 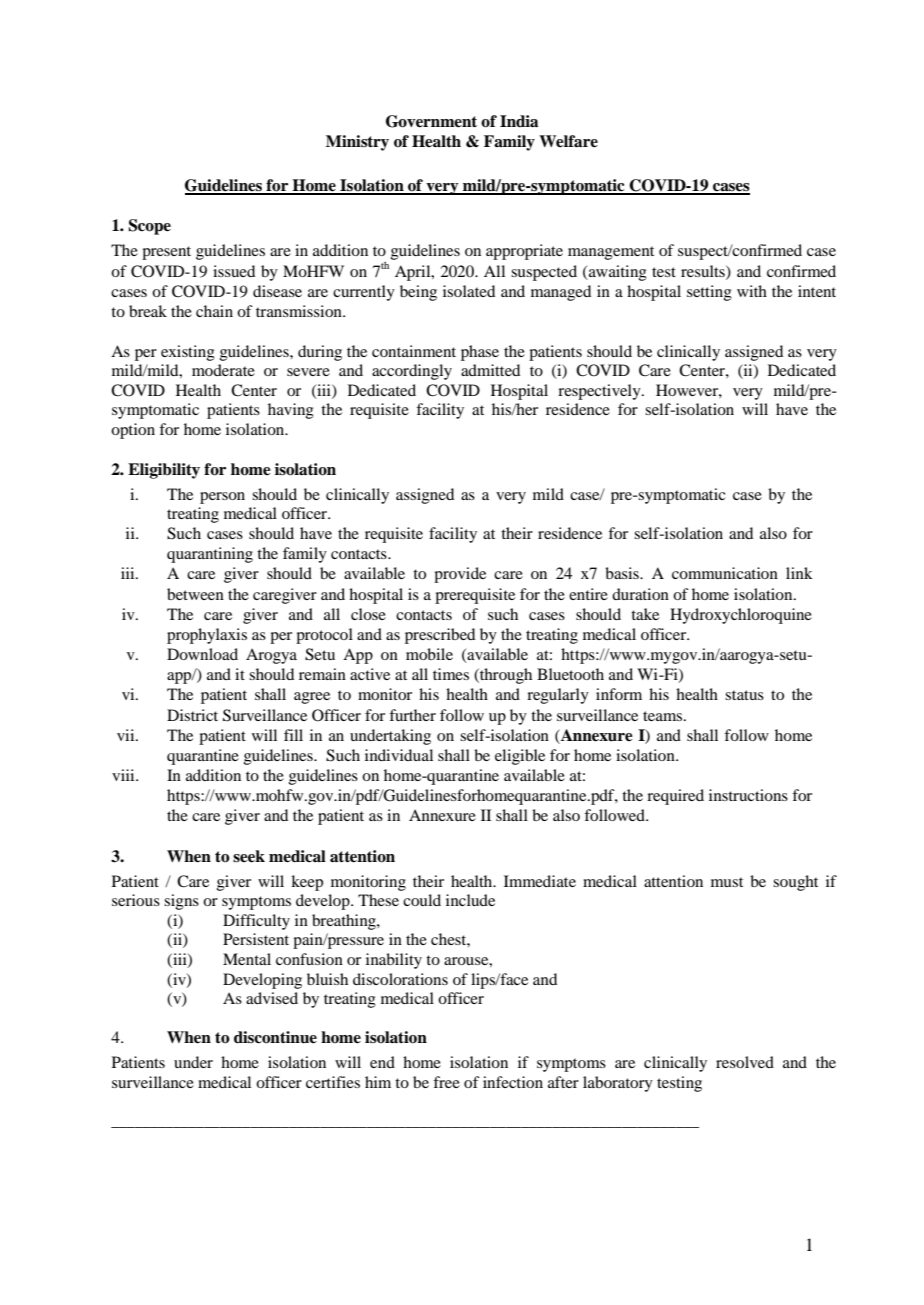 What do you see at coordinates (748, 795) in the screenshot?
I see `instructions` at bounding box center [748, 795].
